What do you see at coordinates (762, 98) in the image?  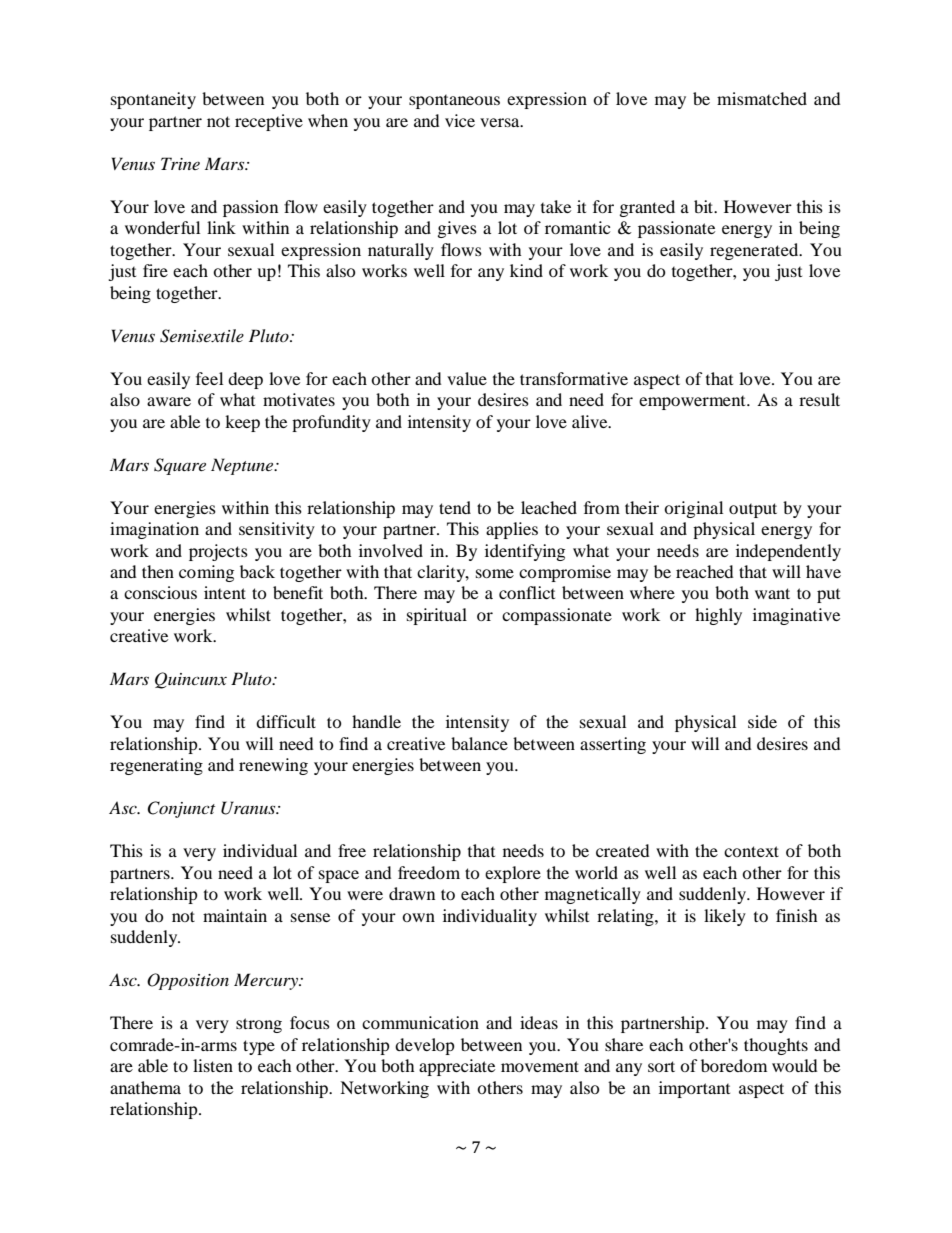 I see `mismatched` at bounding box center [762, 98].
